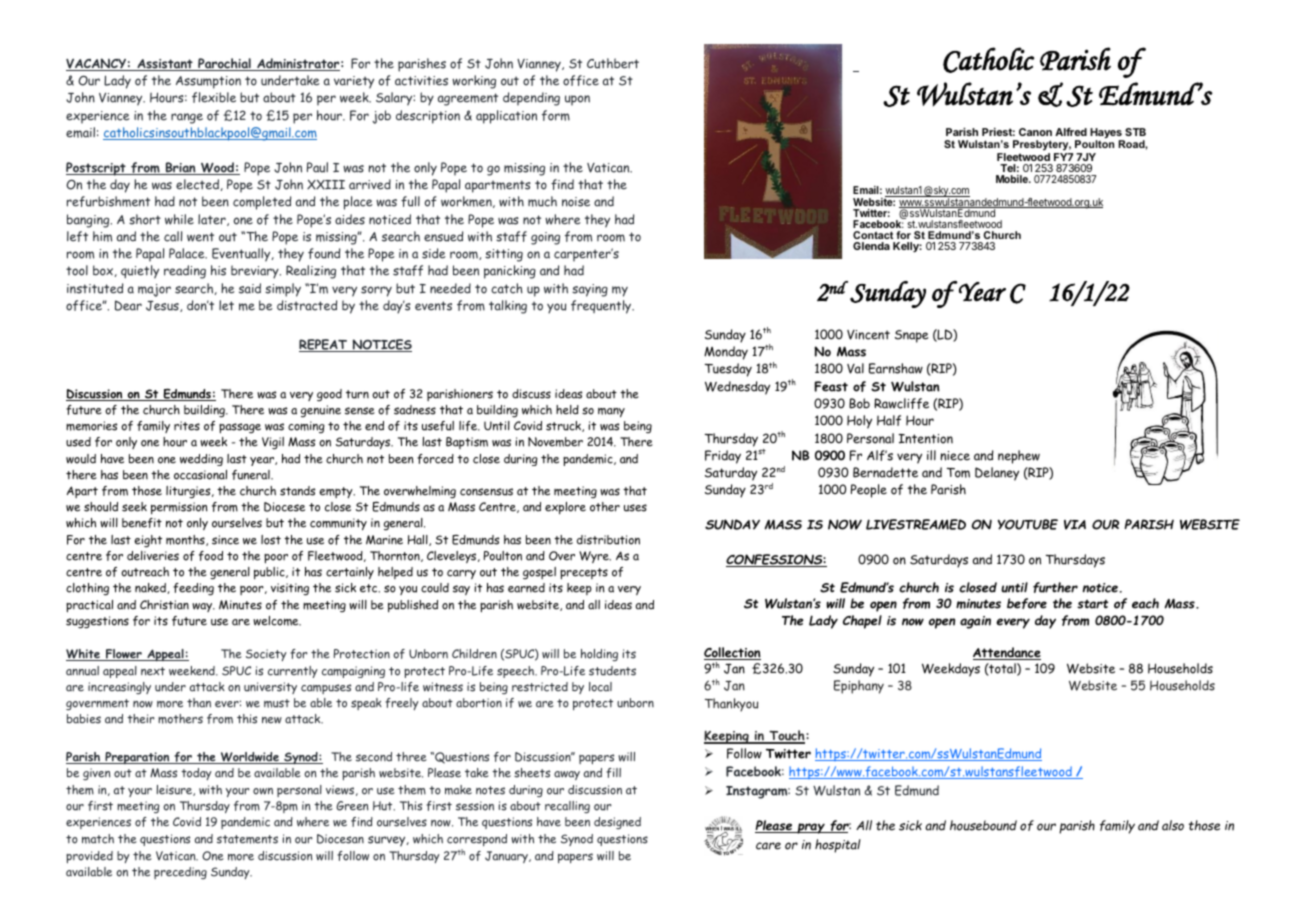 This image has height=924, width=1308. What do you see at coordinates (208, 82) in the image?
I see `Assumption` at bounding box center [208, 82].
